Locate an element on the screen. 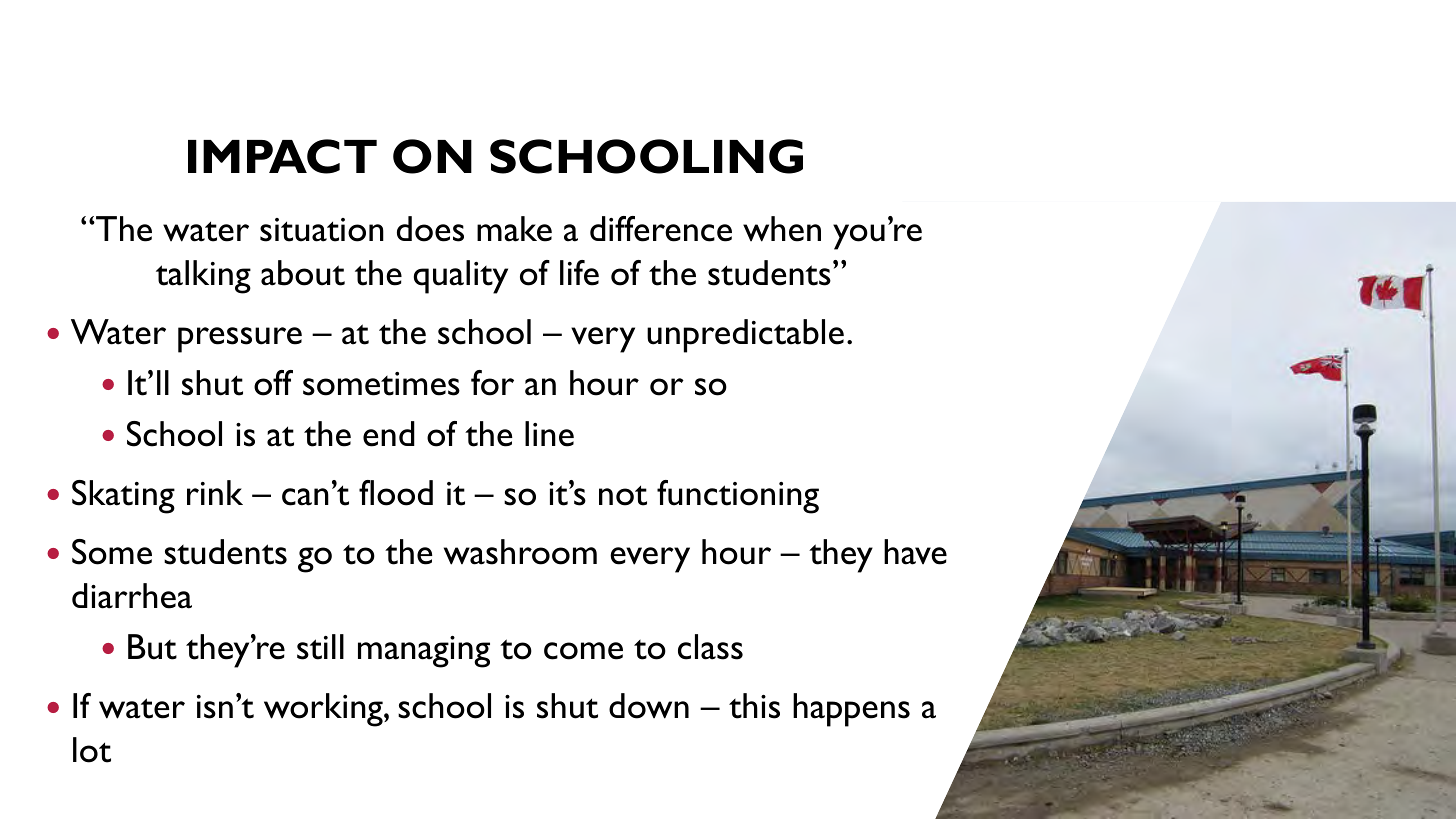 The width and height of the screenshot is (1456, 819). talking is located at coordinates (203, 277).
